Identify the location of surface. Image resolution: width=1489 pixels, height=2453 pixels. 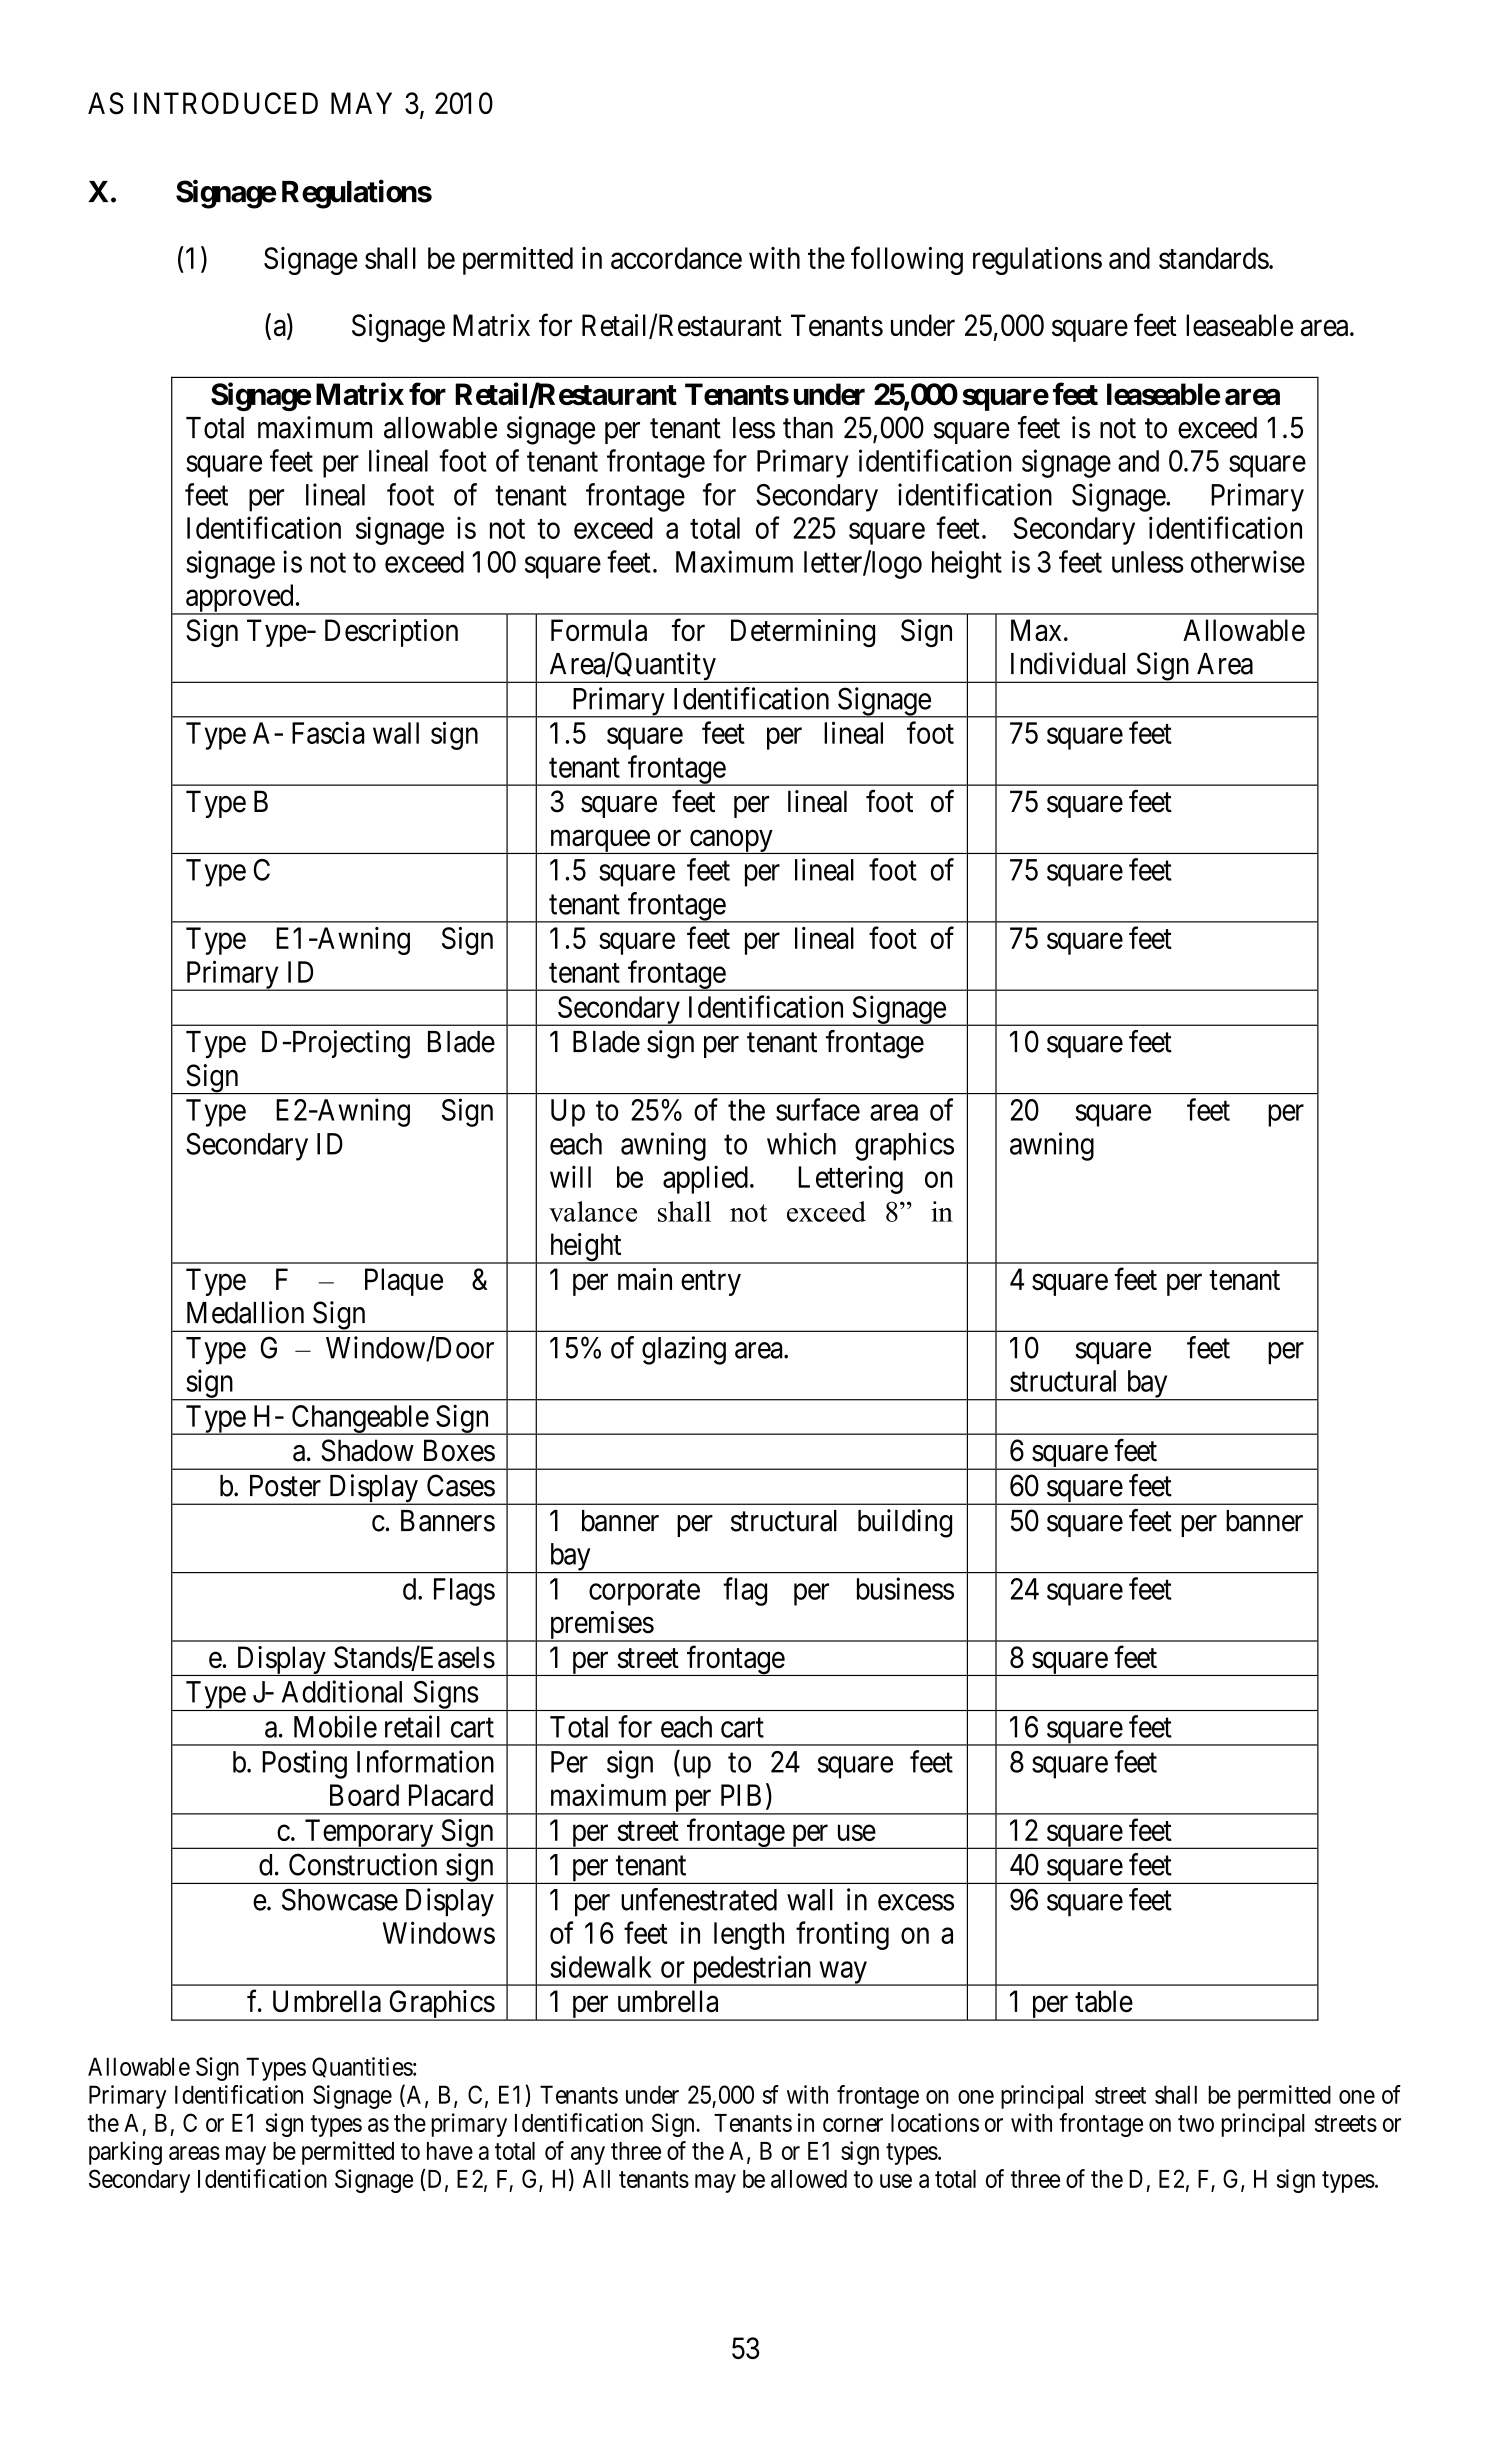
(818, 1109).
